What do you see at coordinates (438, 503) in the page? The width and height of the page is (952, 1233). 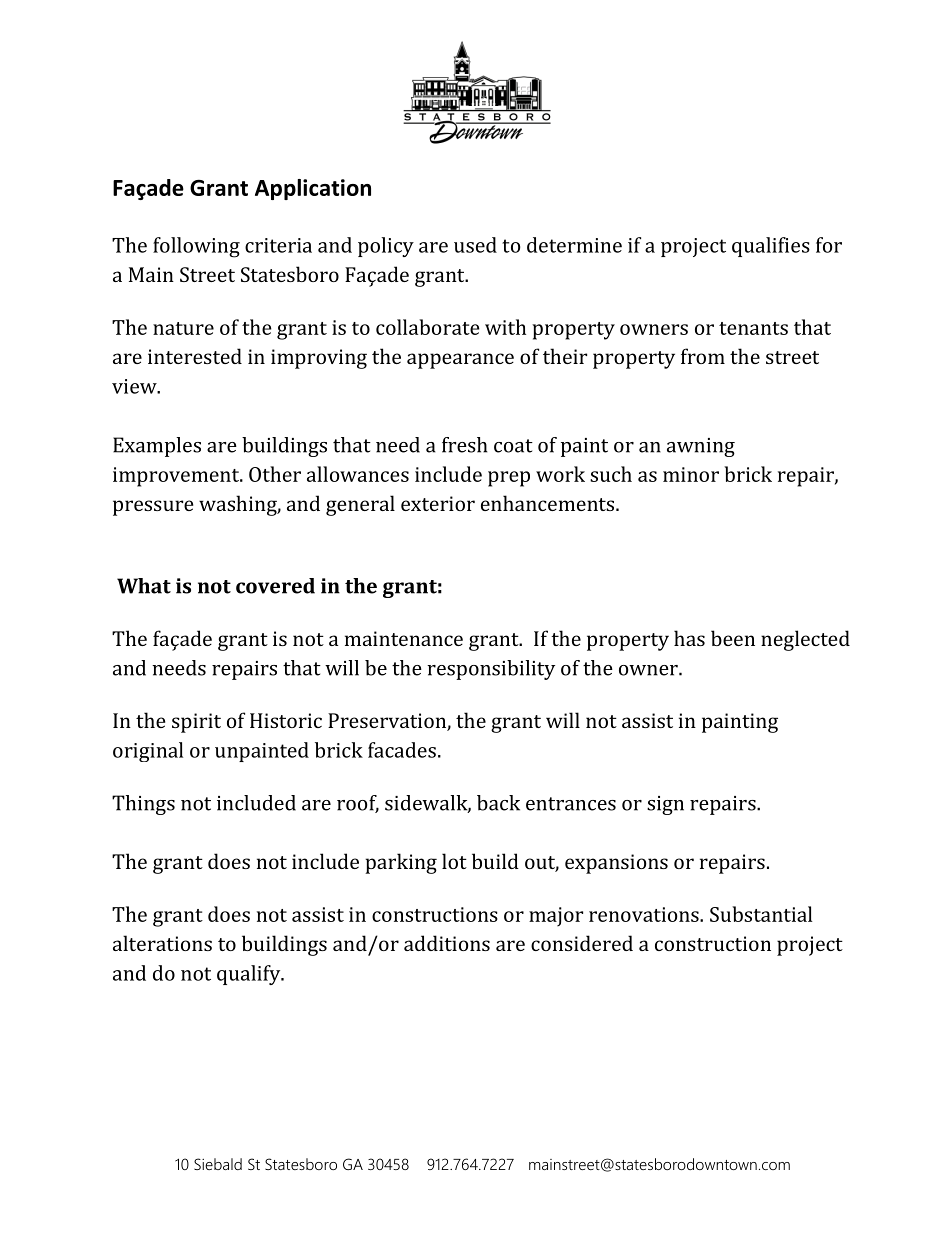 I see `exterior` at bounding box center [438, 503].
